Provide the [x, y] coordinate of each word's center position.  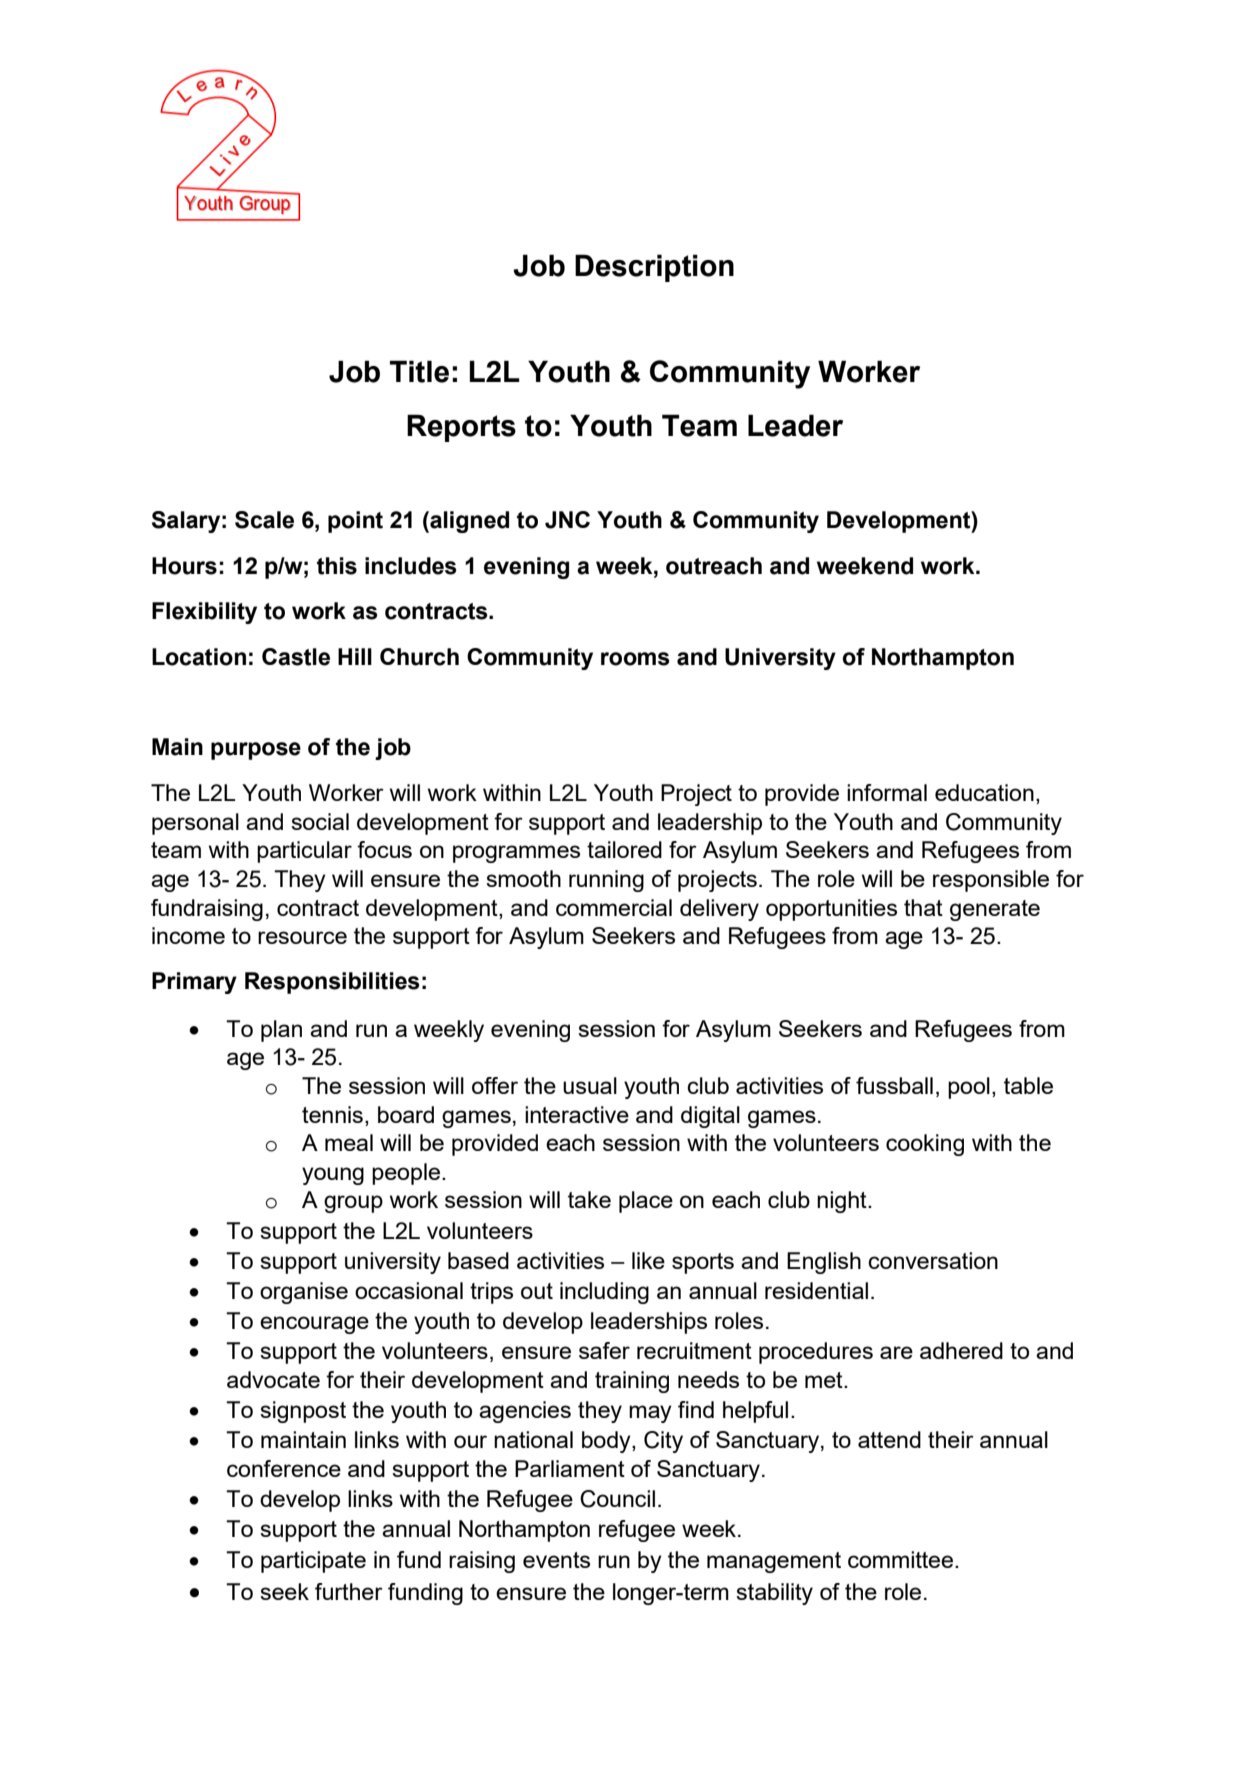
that [923, 907]
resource [302, 937]
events [556, 1560]
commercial [614, 907]
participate [313, 1562]
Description [654, 268]
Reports [461, 428]
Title [419, 371]
